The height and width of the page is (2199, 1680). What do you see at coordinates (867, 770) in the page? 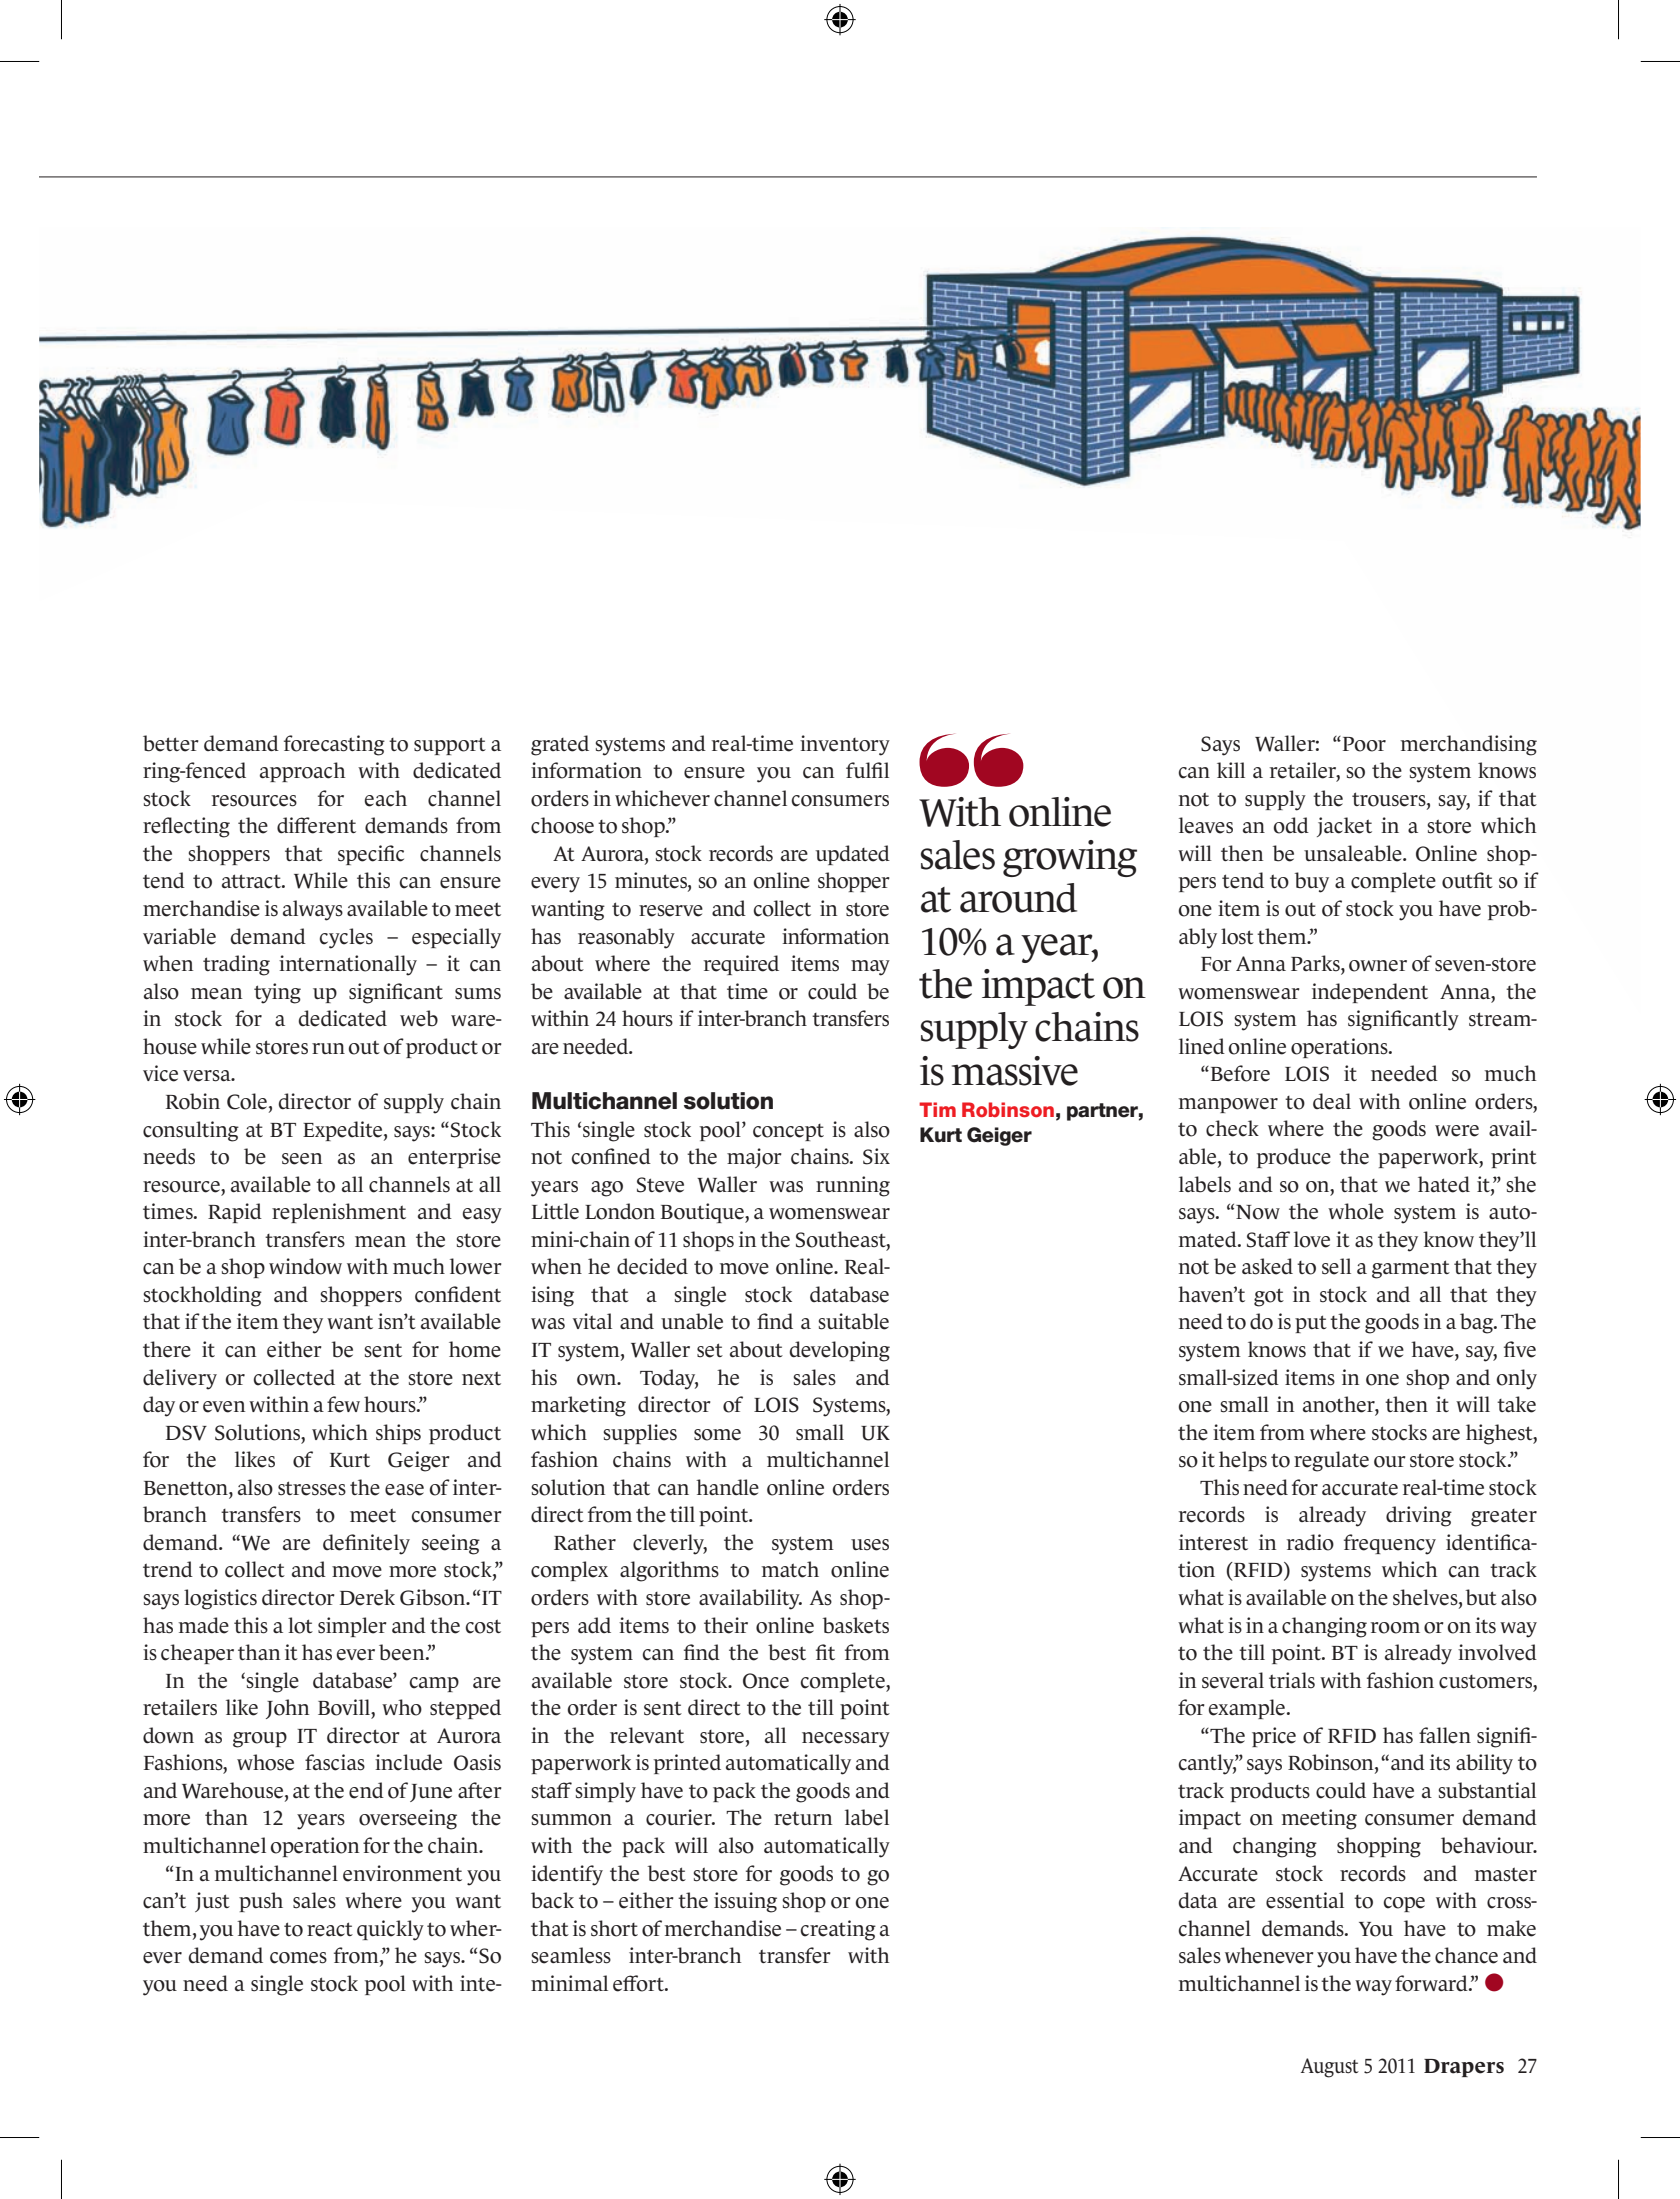
I see `fulfil` at bounding box center [867, 770].
